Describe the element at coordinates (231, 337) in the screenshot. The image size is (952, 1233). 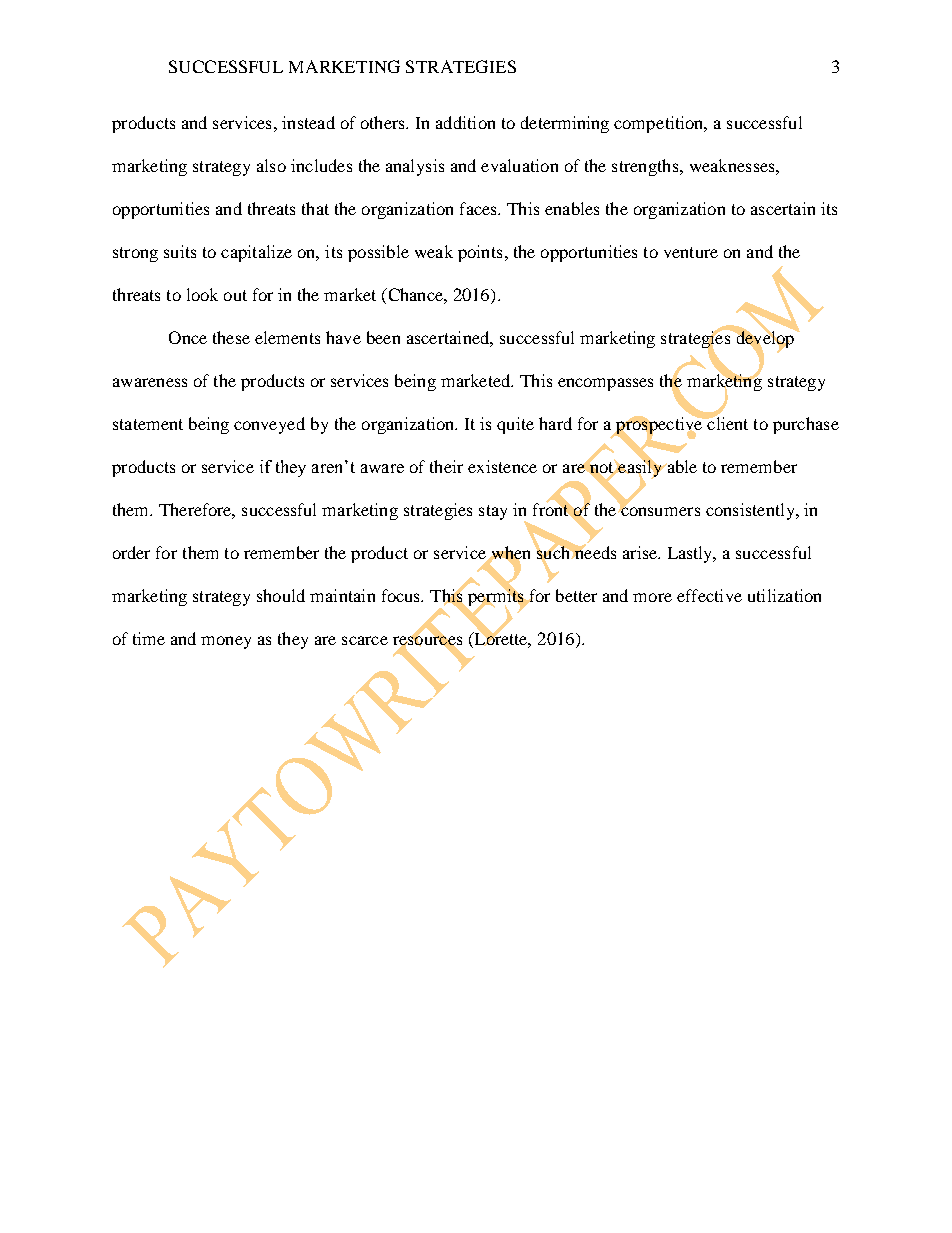
I see `these` at that location.
